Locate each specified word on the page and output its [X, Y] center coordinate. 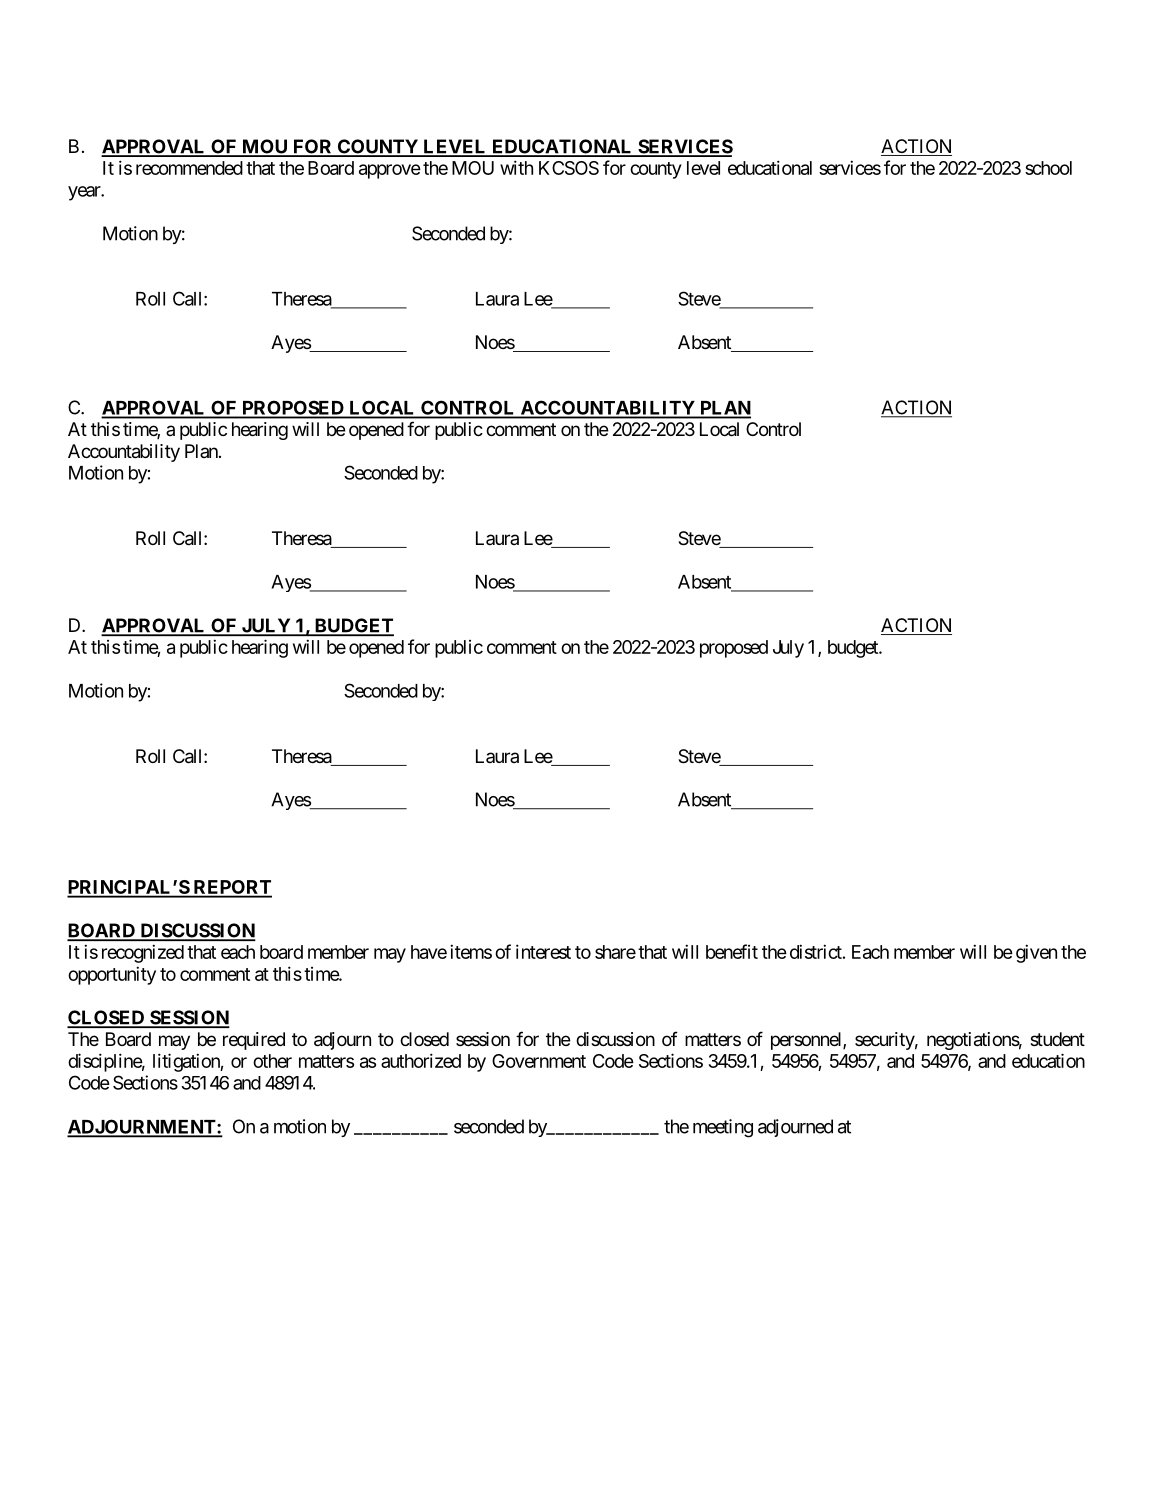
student [1057, 1039]
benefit [732, 951]
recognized [143, 953]
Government [539, 1061]
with [516, 167]
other [272, 1061]
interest [543, 951]
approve [390, 171]
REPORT [231, 888]
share [615, 952]
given [1036, 953]
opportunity [112, 975]
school [1048, 168]
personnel [807, 1041]
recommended [189, 168]
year [85, 193]
